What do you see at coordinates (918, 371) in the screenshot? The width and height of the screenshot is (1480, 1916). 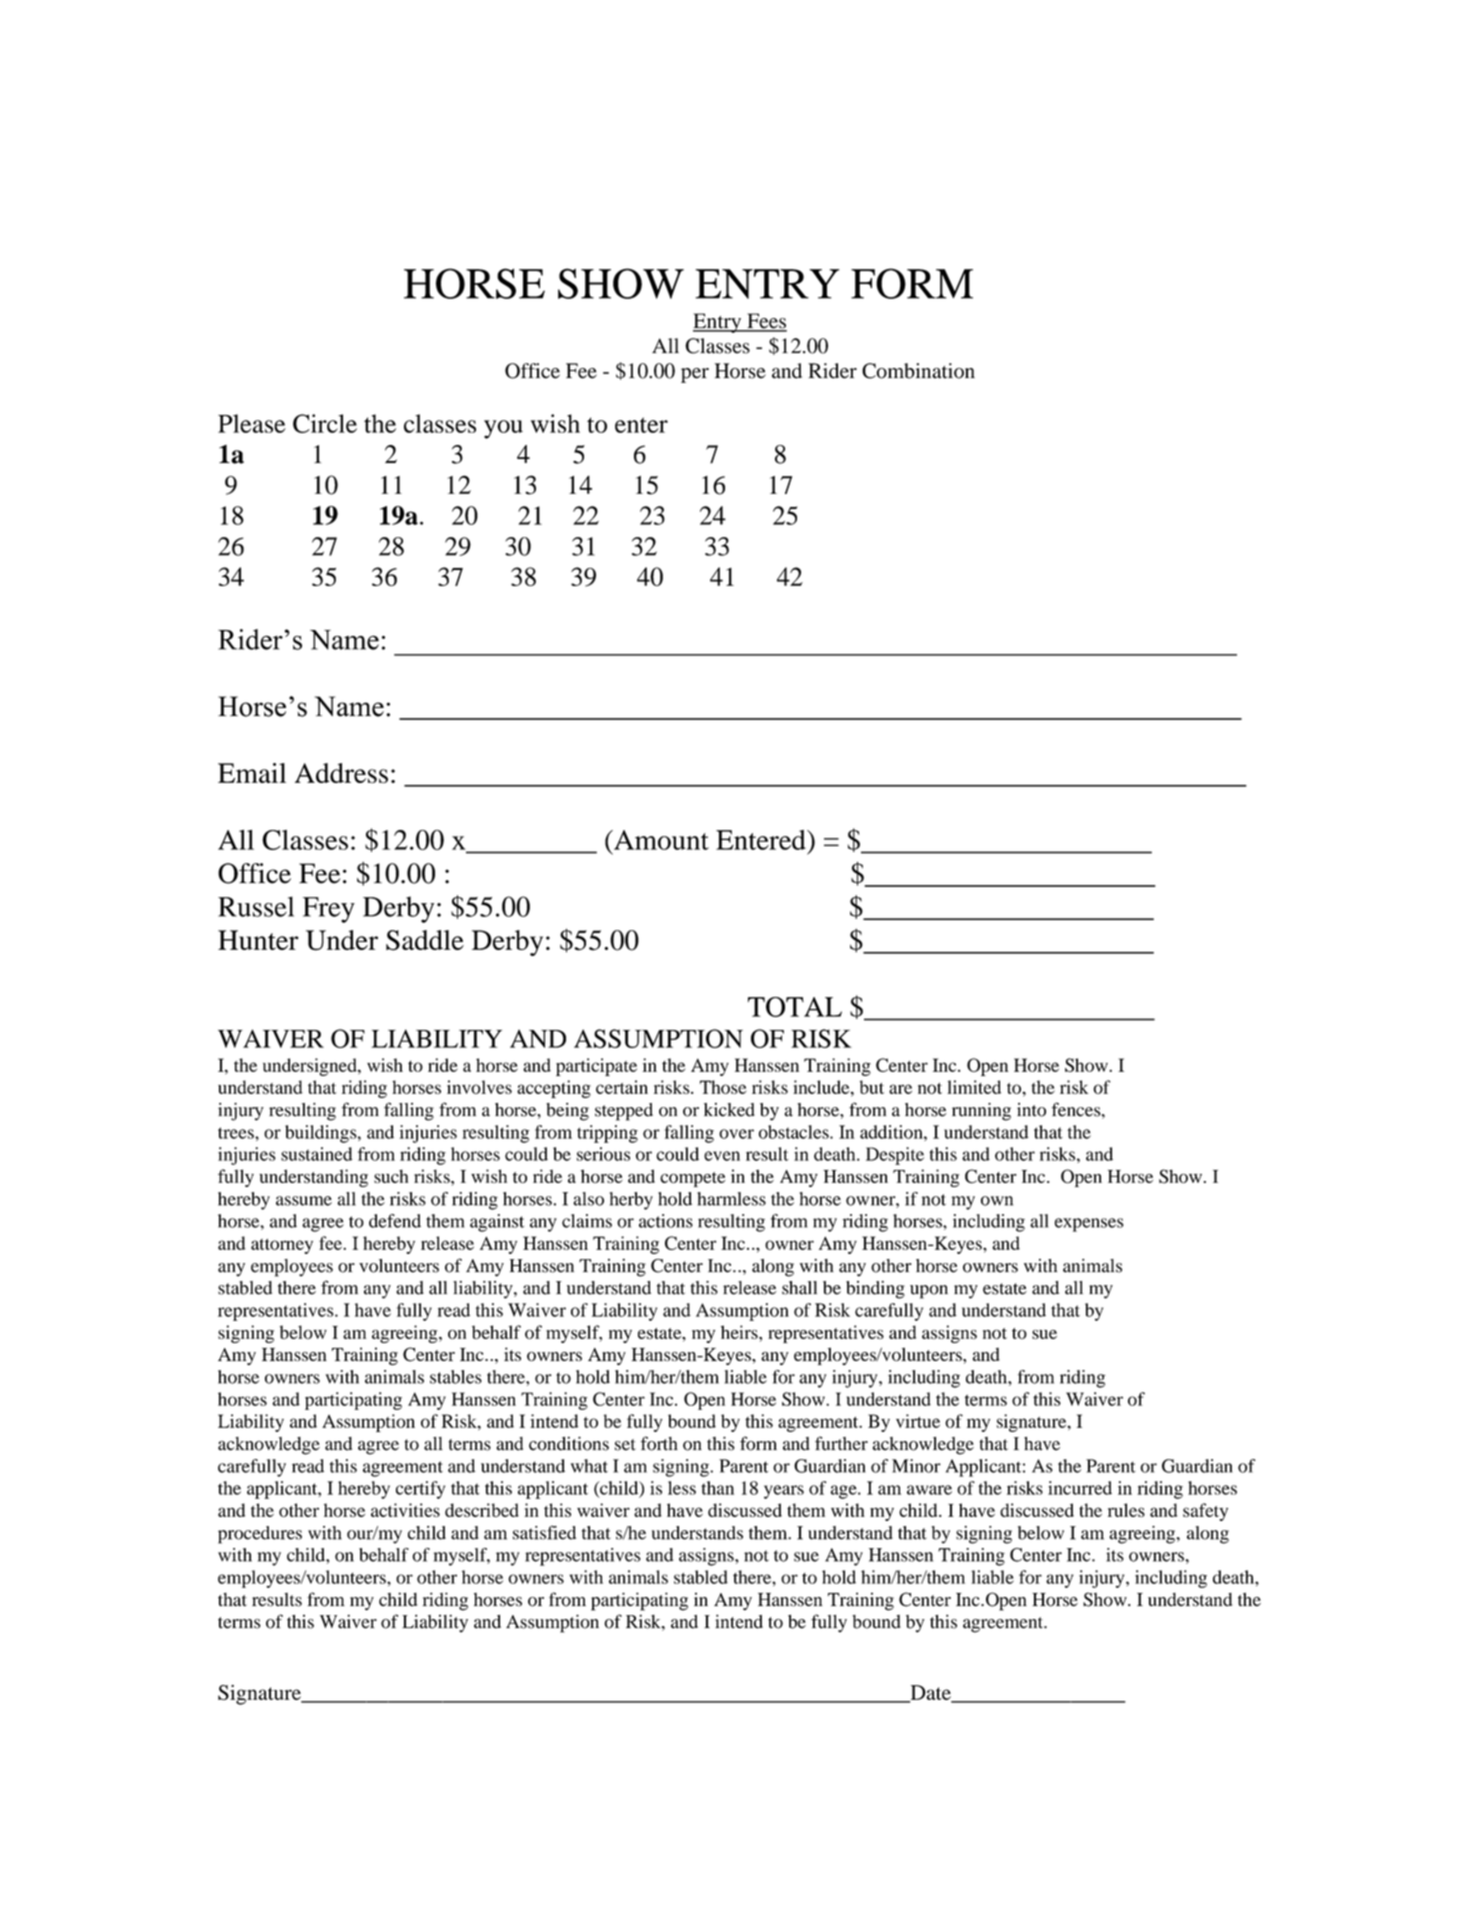 I see `Combination` at bounding box center [918, 371].
